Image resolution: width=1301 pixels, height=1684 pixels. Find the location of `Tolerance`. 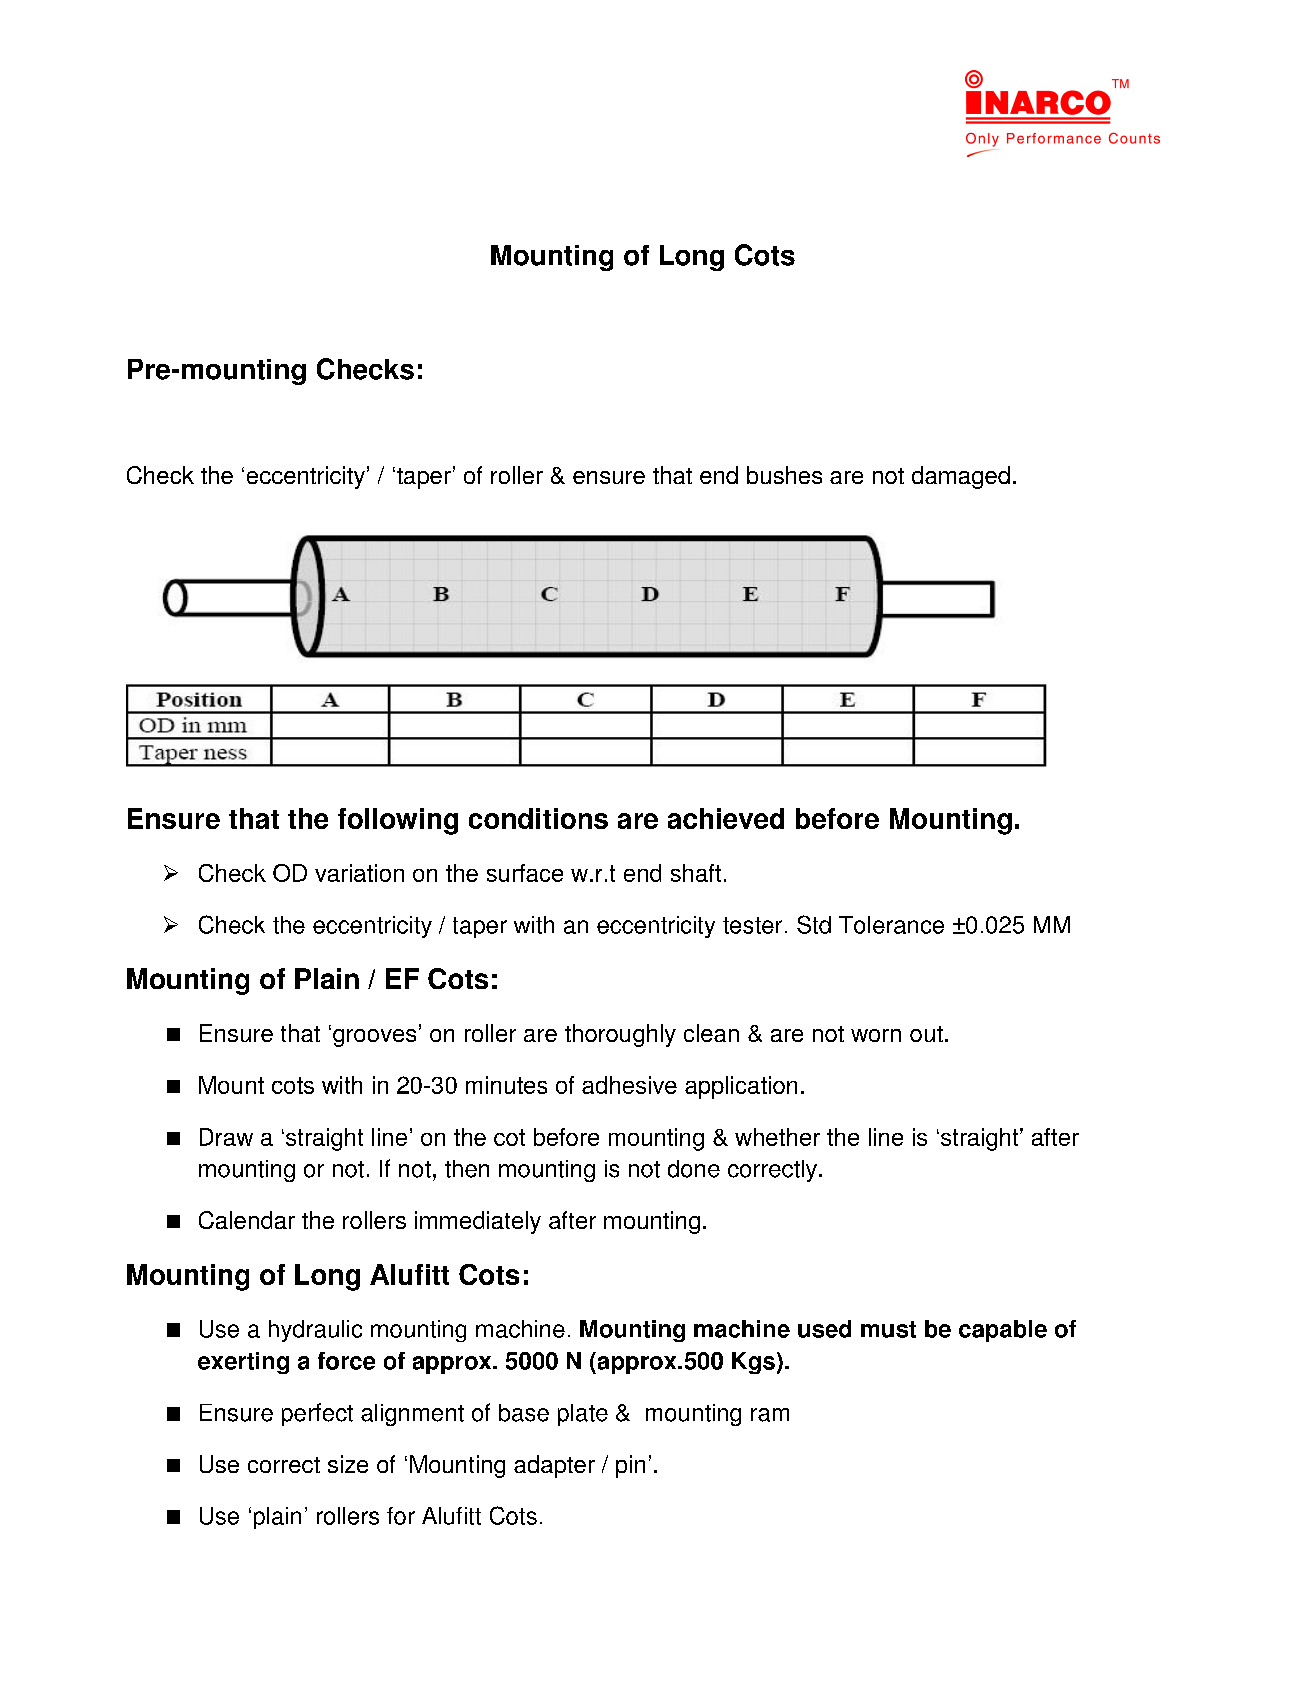

Tolerance is located at coordinates (891, 925).
